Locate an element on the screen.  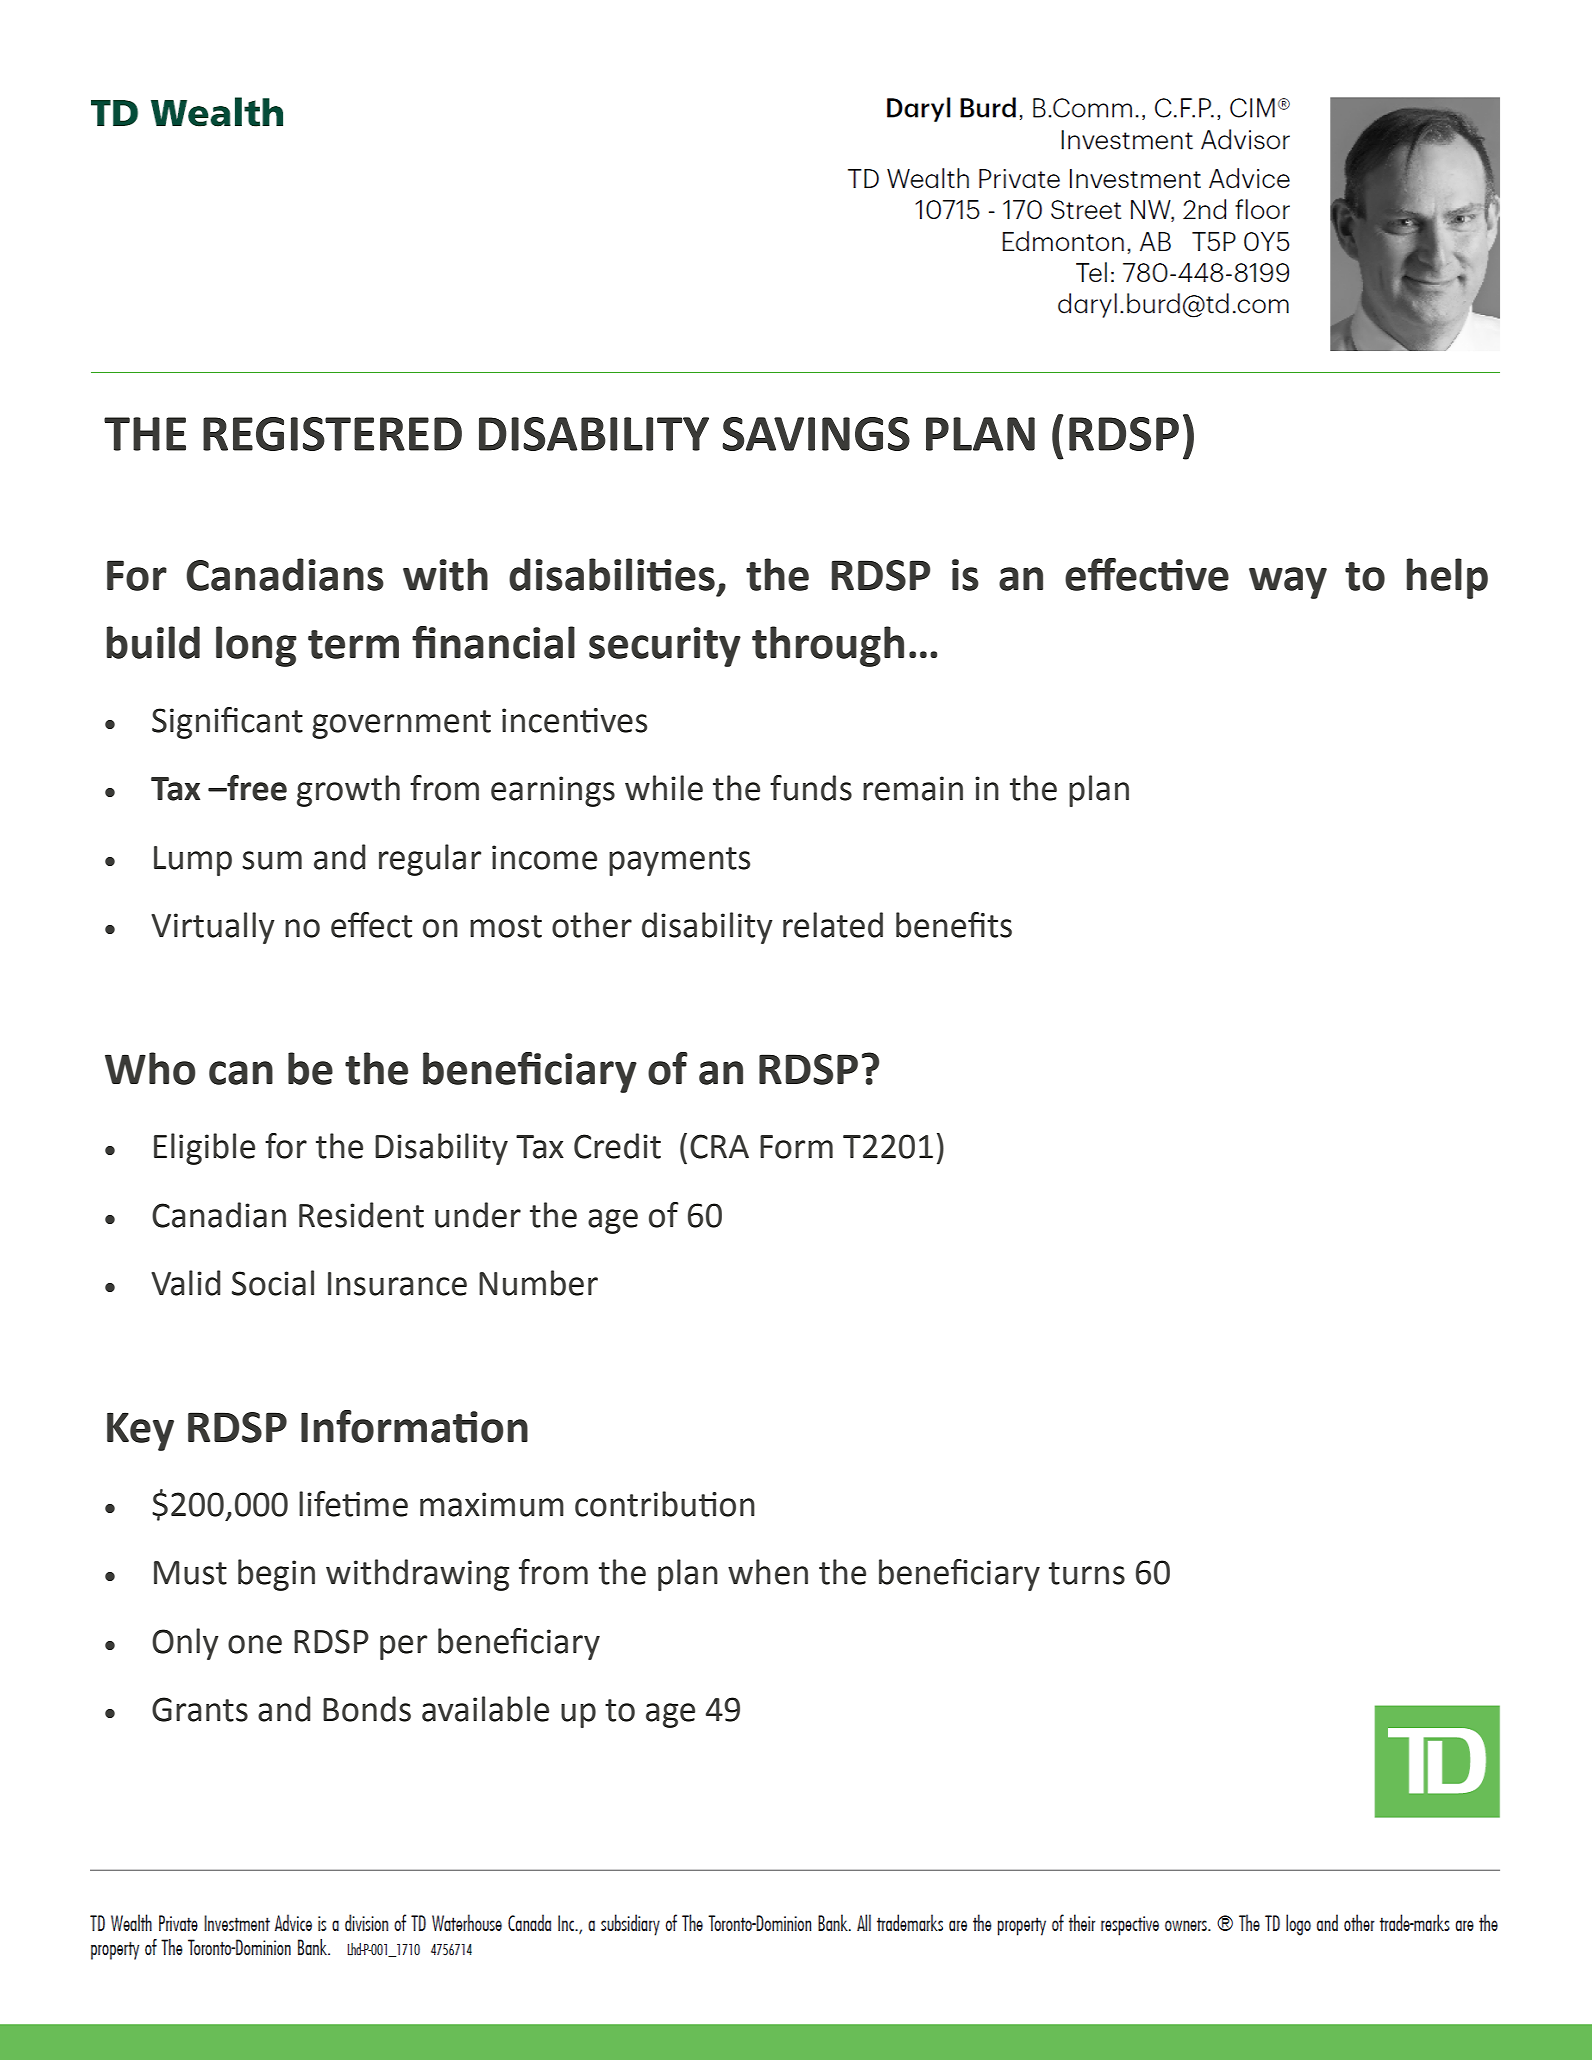
turns is located at coordinates (1087, 1573).
